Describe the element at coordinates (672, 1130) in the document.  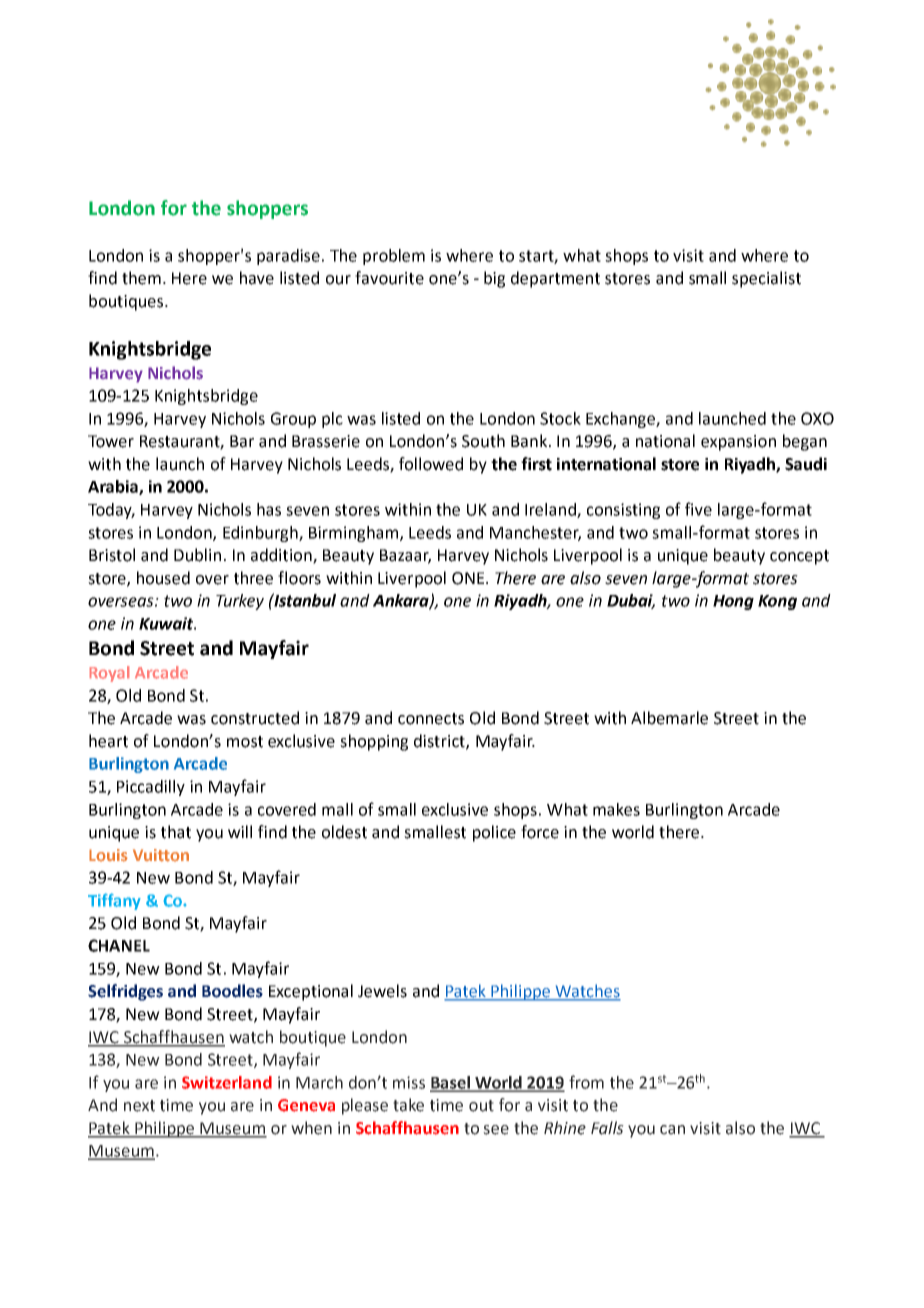
I see `can` at that location.
